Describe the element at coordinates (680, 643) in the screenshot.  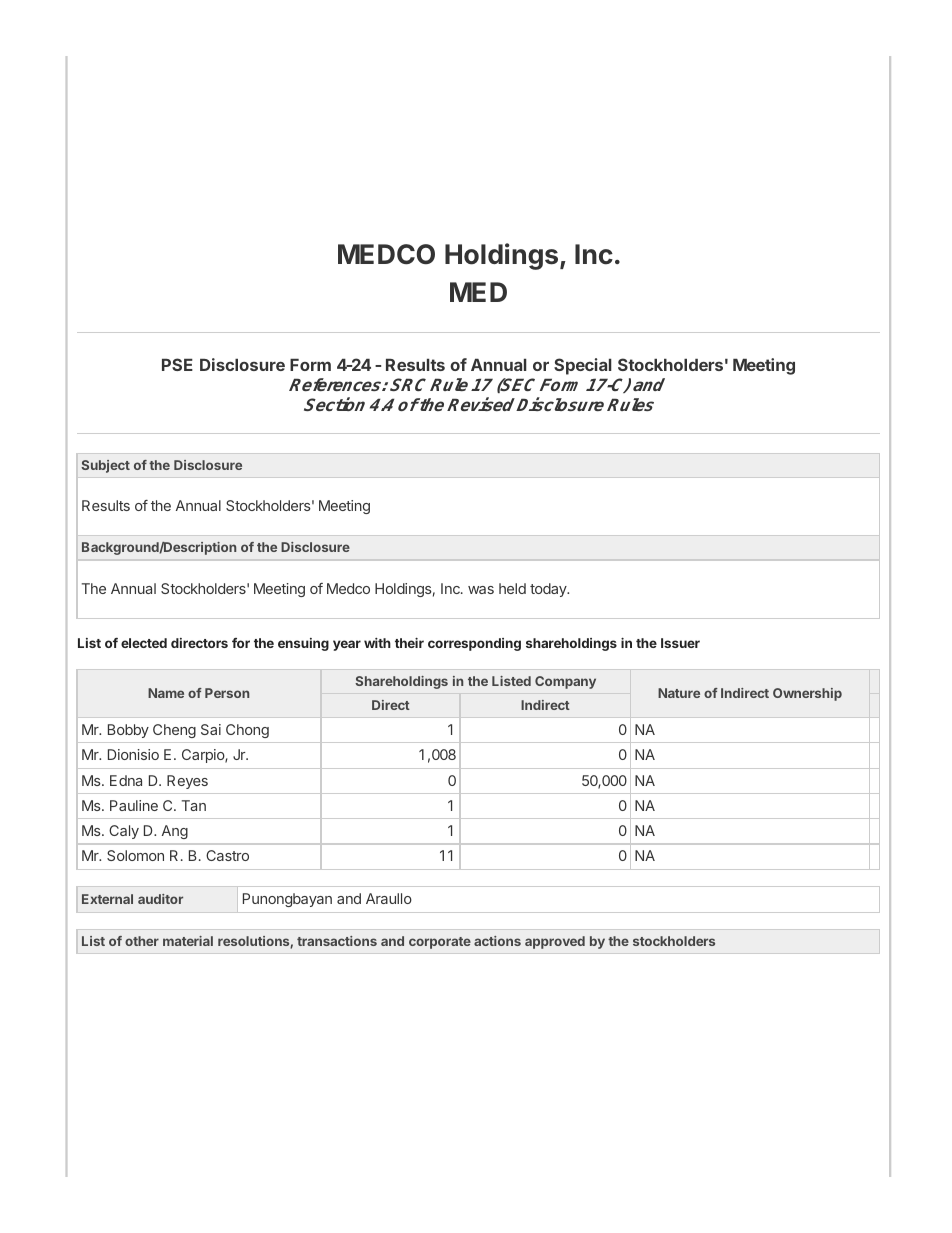
I see `Issuer` at that location.
